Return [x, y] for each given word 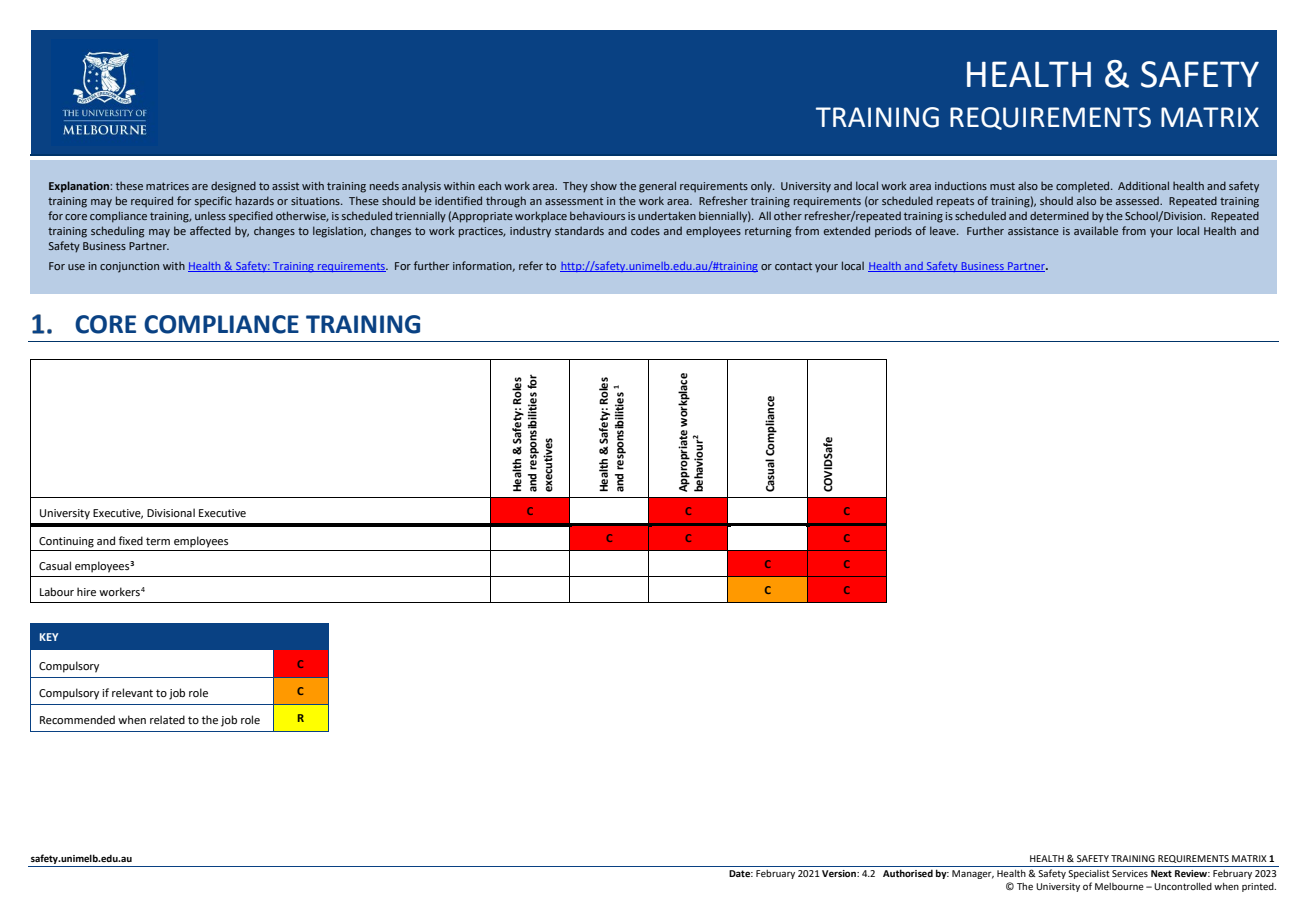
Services [1130, 873]
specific [213, 202]
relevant [132, 692]
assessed [1138, 200]
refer [531, 265]
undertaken [667, 215]
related [167, 719]
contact [793, 266]
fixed [131, 540]
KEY [49, 637]
